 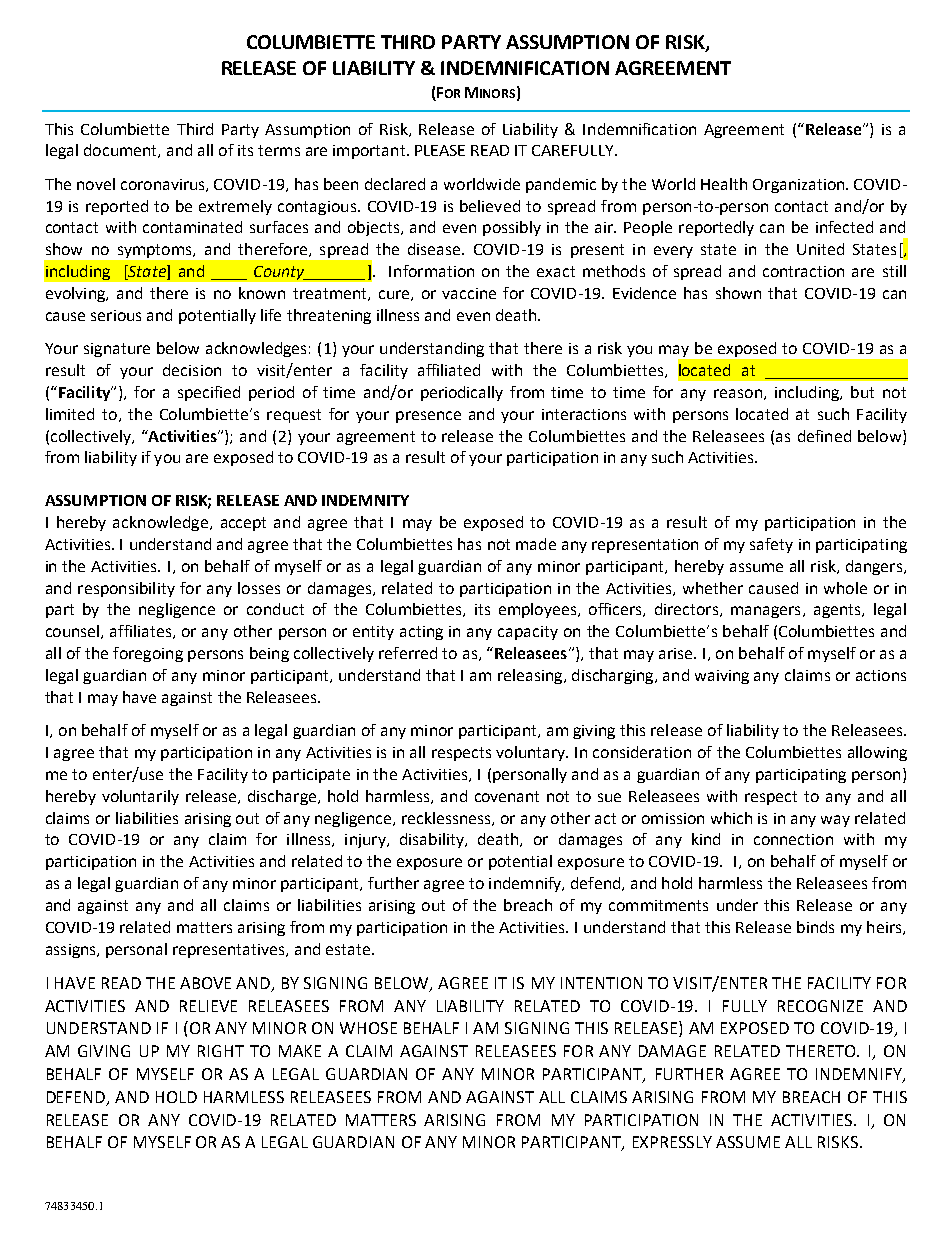 I want to click on WHOSE, so click(x=368, y=1028).
